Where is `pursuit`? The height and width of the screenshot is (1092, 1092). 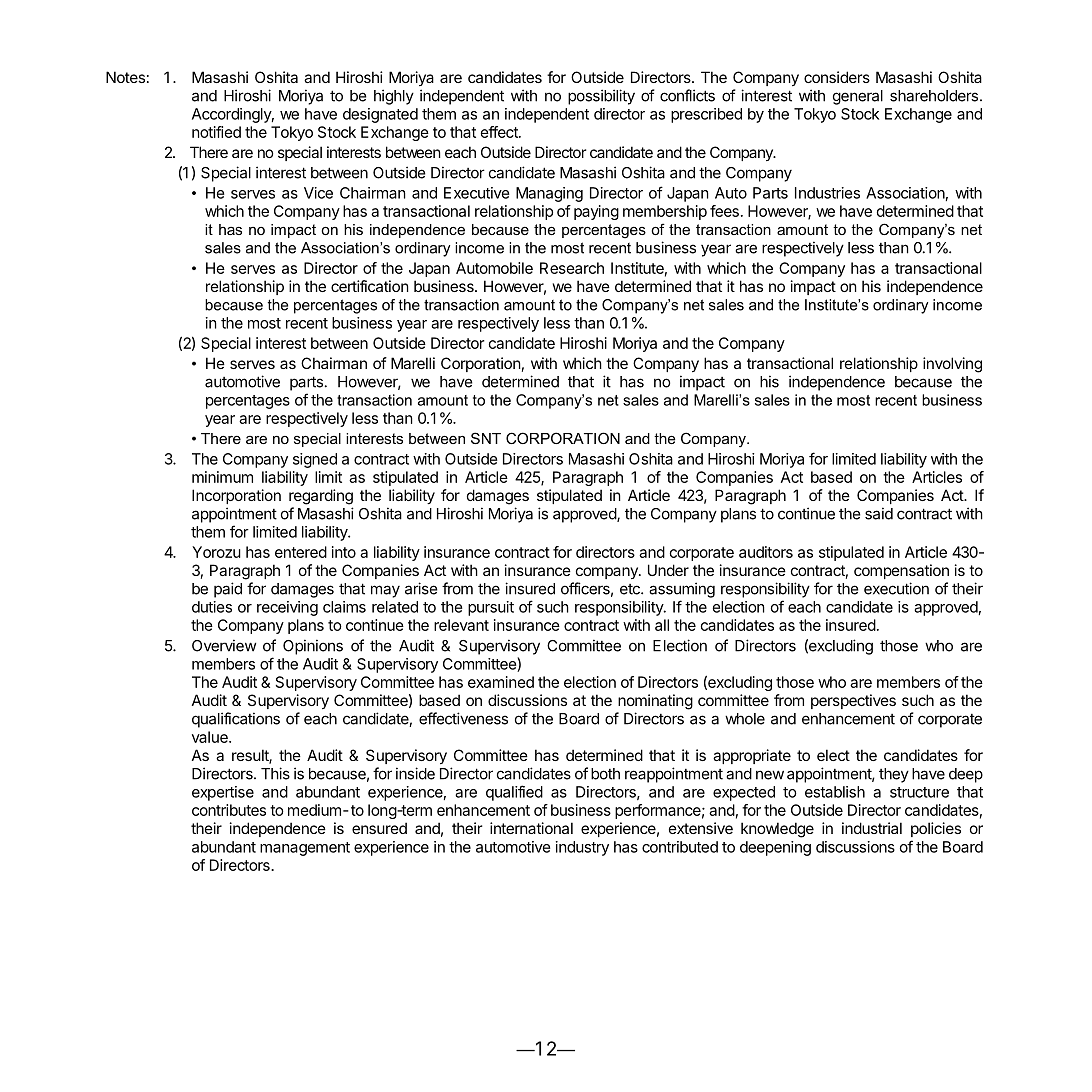 pursuit is located at coordinates (491, 608).
